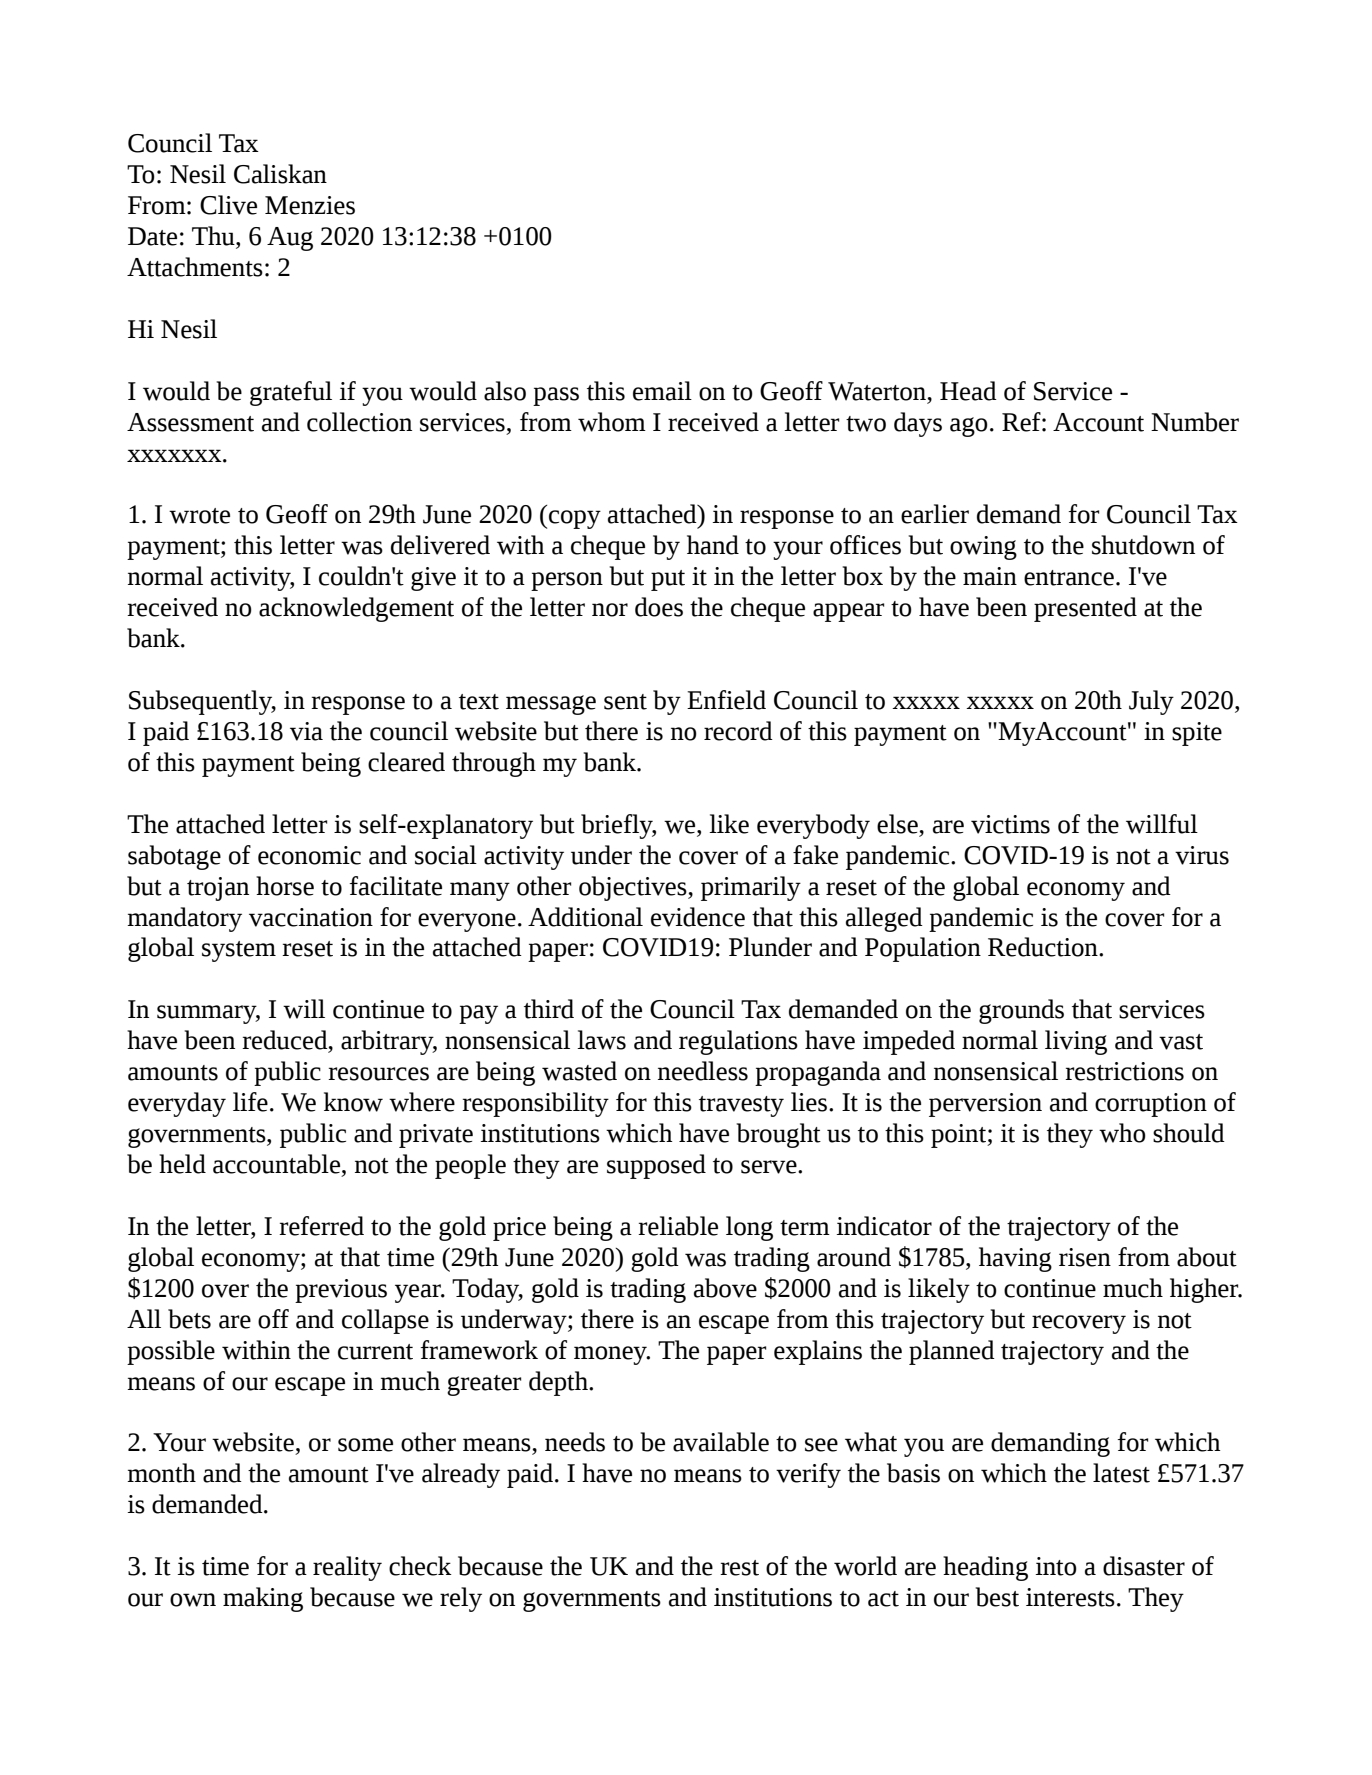 The image size is (1372, 1775). I want to click on into, so click(1056, 1566).
